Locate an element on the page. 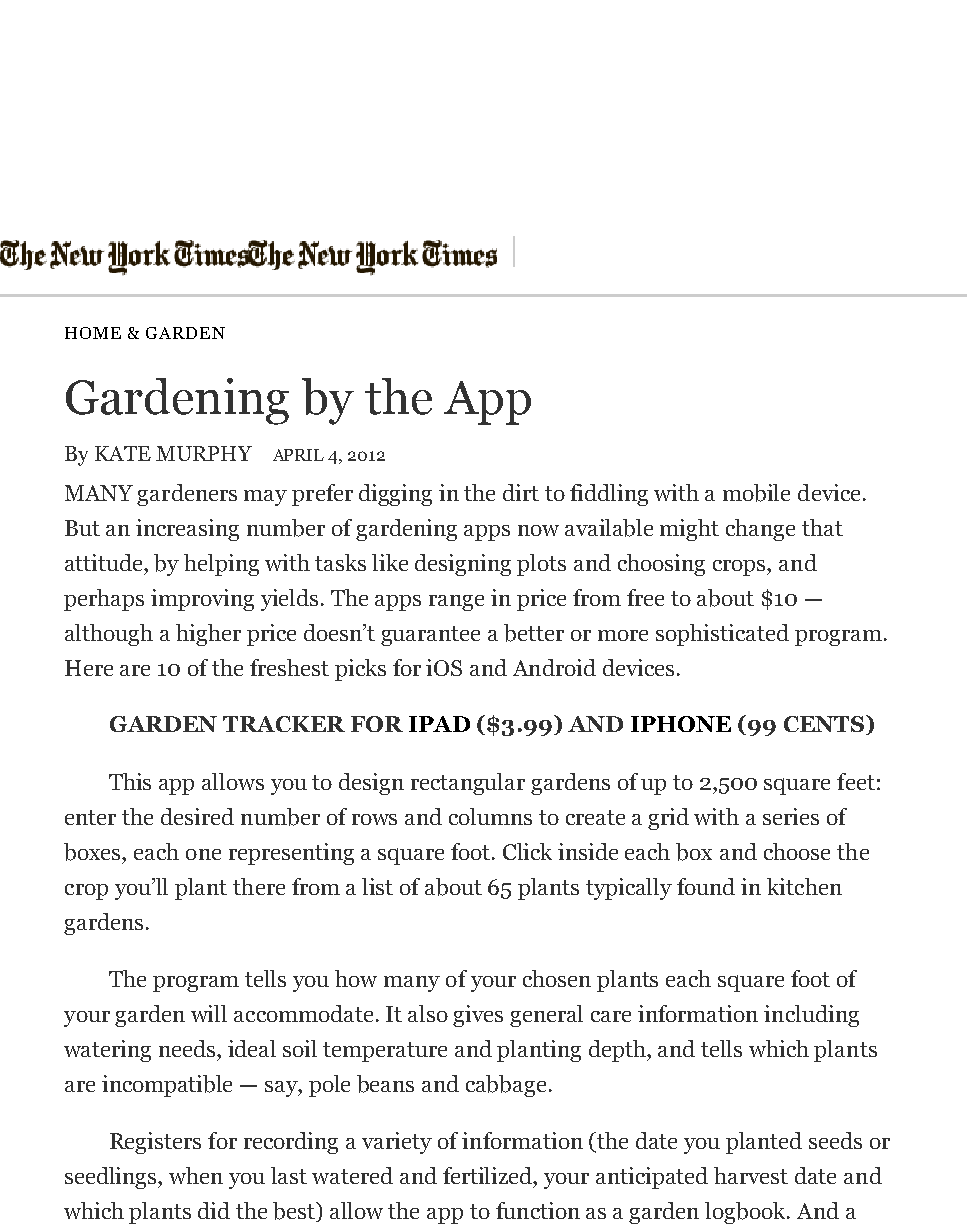 This image has height=1232, width=967. rectangular is located at coordinates (468, 784).
